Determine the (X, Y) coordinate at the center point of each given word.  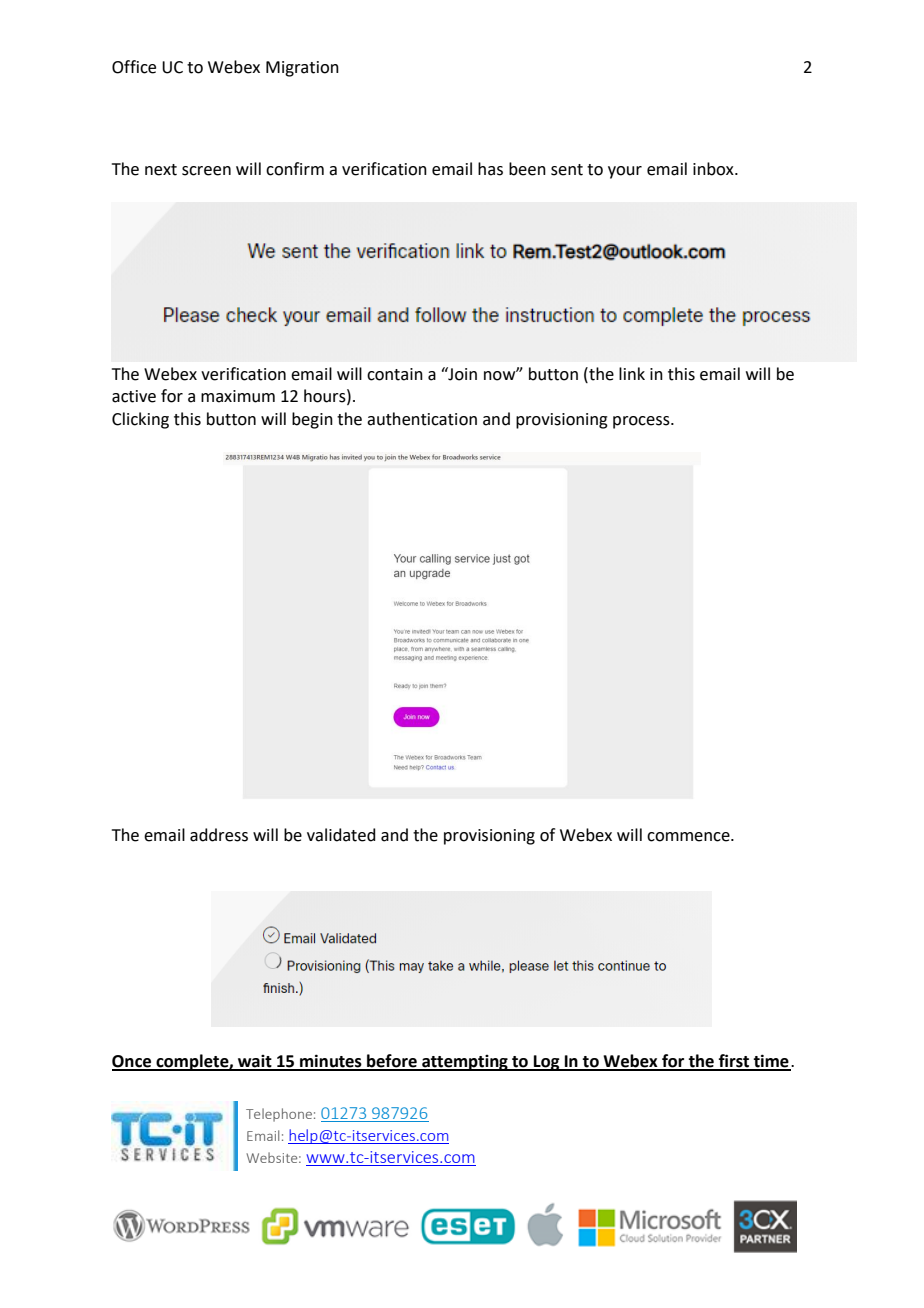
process (642, 422)
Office (134, 67)
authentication (422, 419)
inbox (714, 169)
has (490, 169)
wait (255, 1062)
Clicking (140, 420)
